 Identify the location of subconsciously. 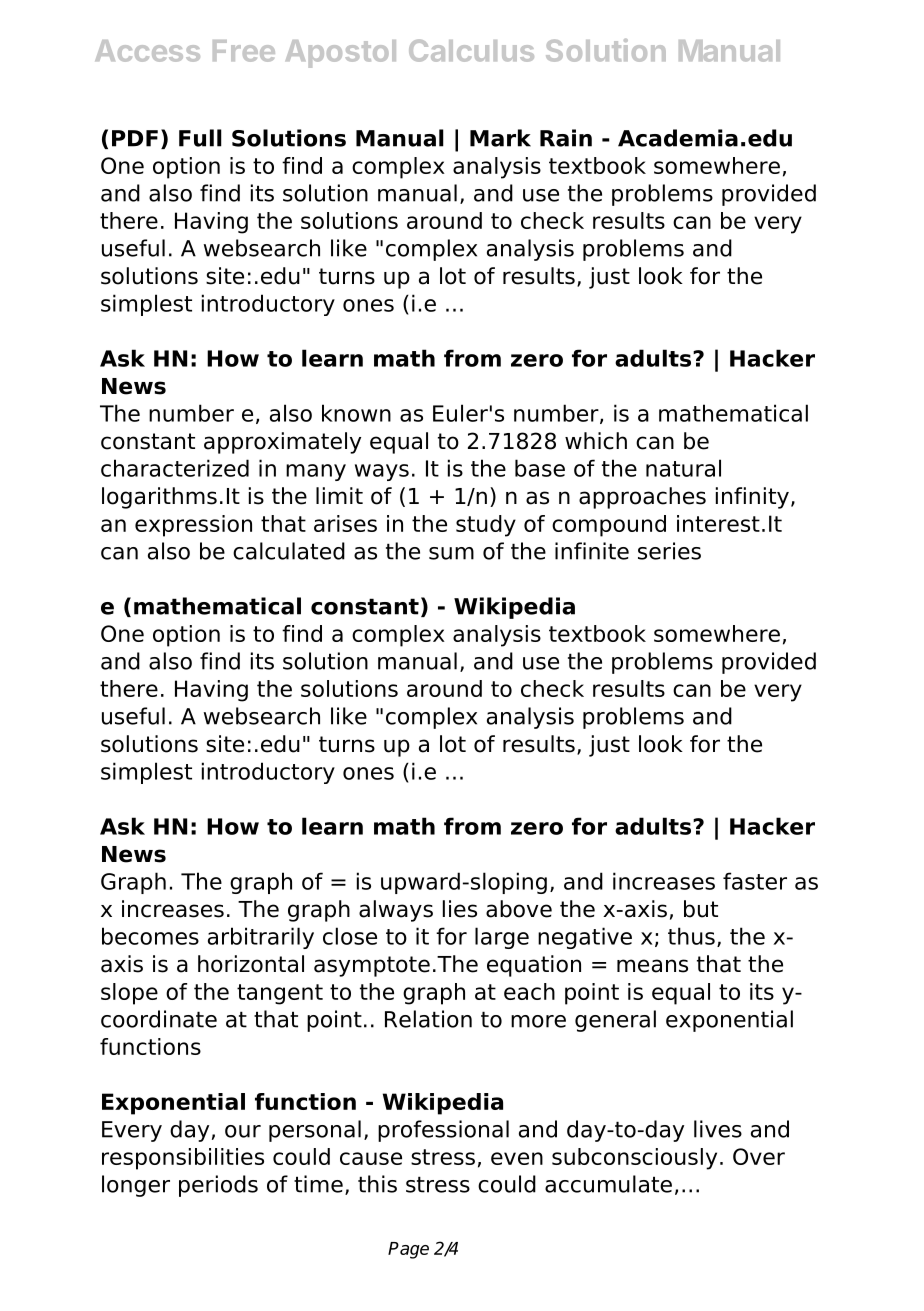
(634, 1159).
